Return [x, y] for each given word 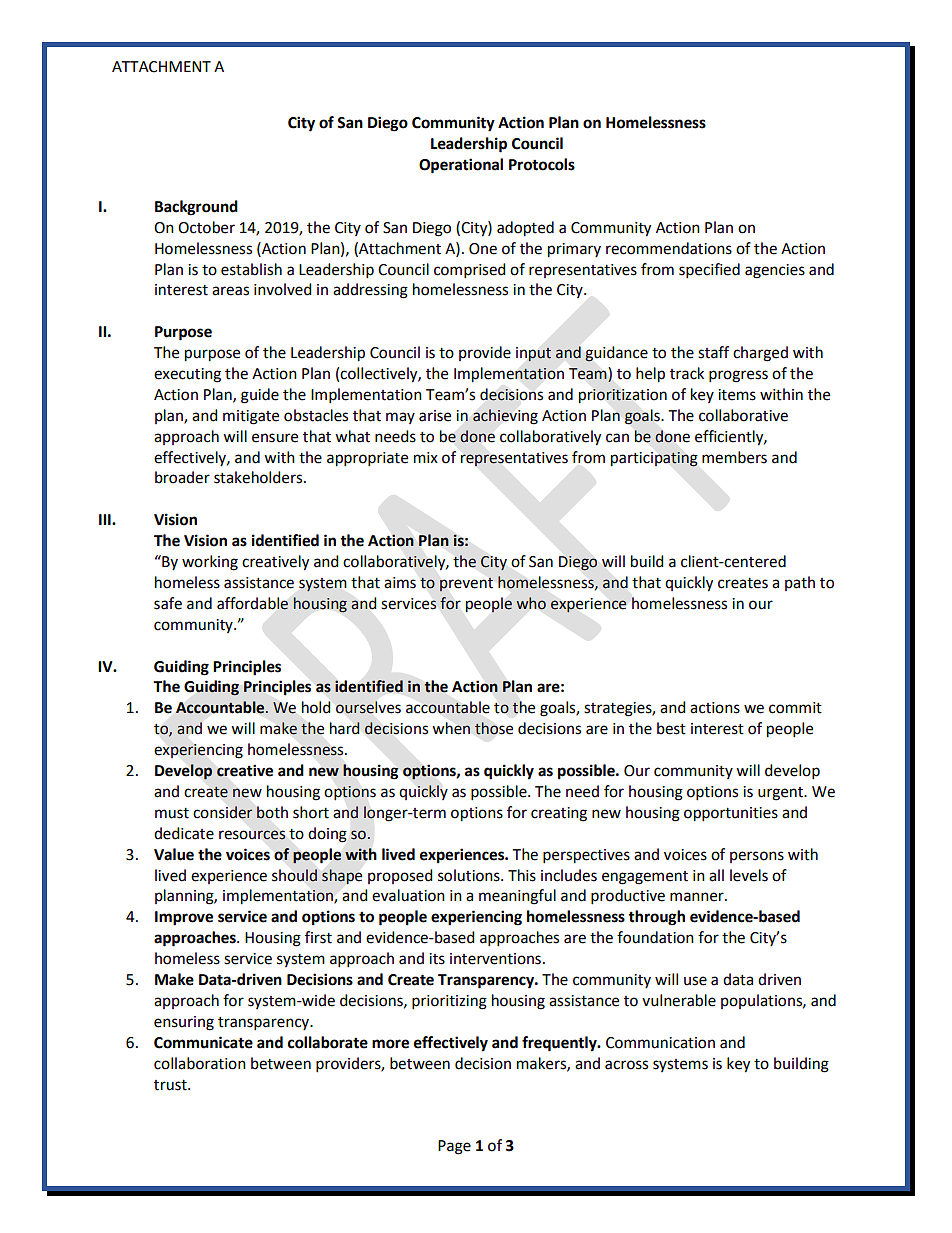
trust [171, 1085]
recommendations [669, 248]
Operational [461, 166]
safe [168, 603]
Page [454, 1147]
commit [795, 708]
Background [196, 208]
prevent [466, 584]
